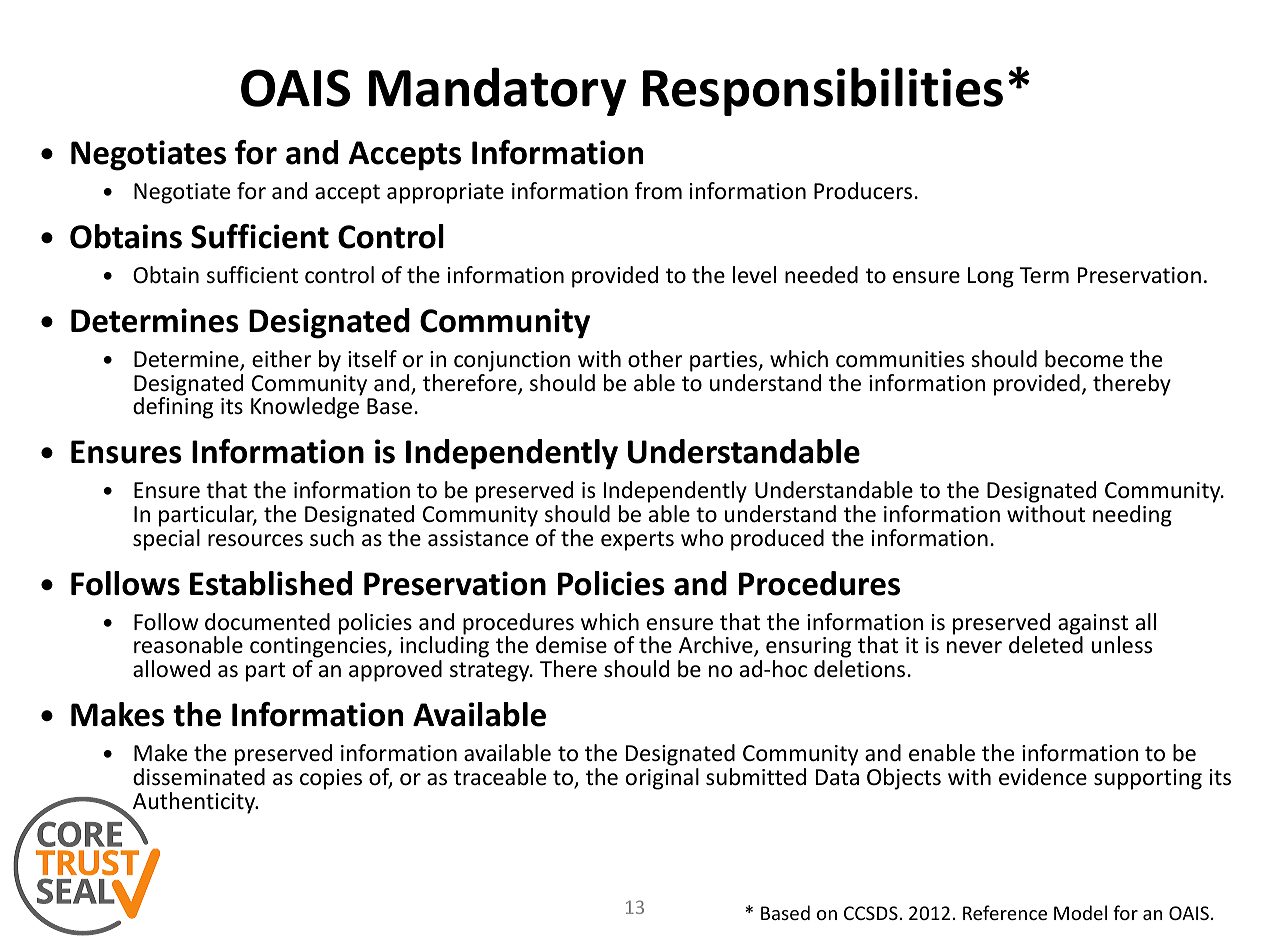 The image size is (1270, 952). Describe the element at coordinates (195, 803) in the screenshot. I see `Authenticity` at that location.
